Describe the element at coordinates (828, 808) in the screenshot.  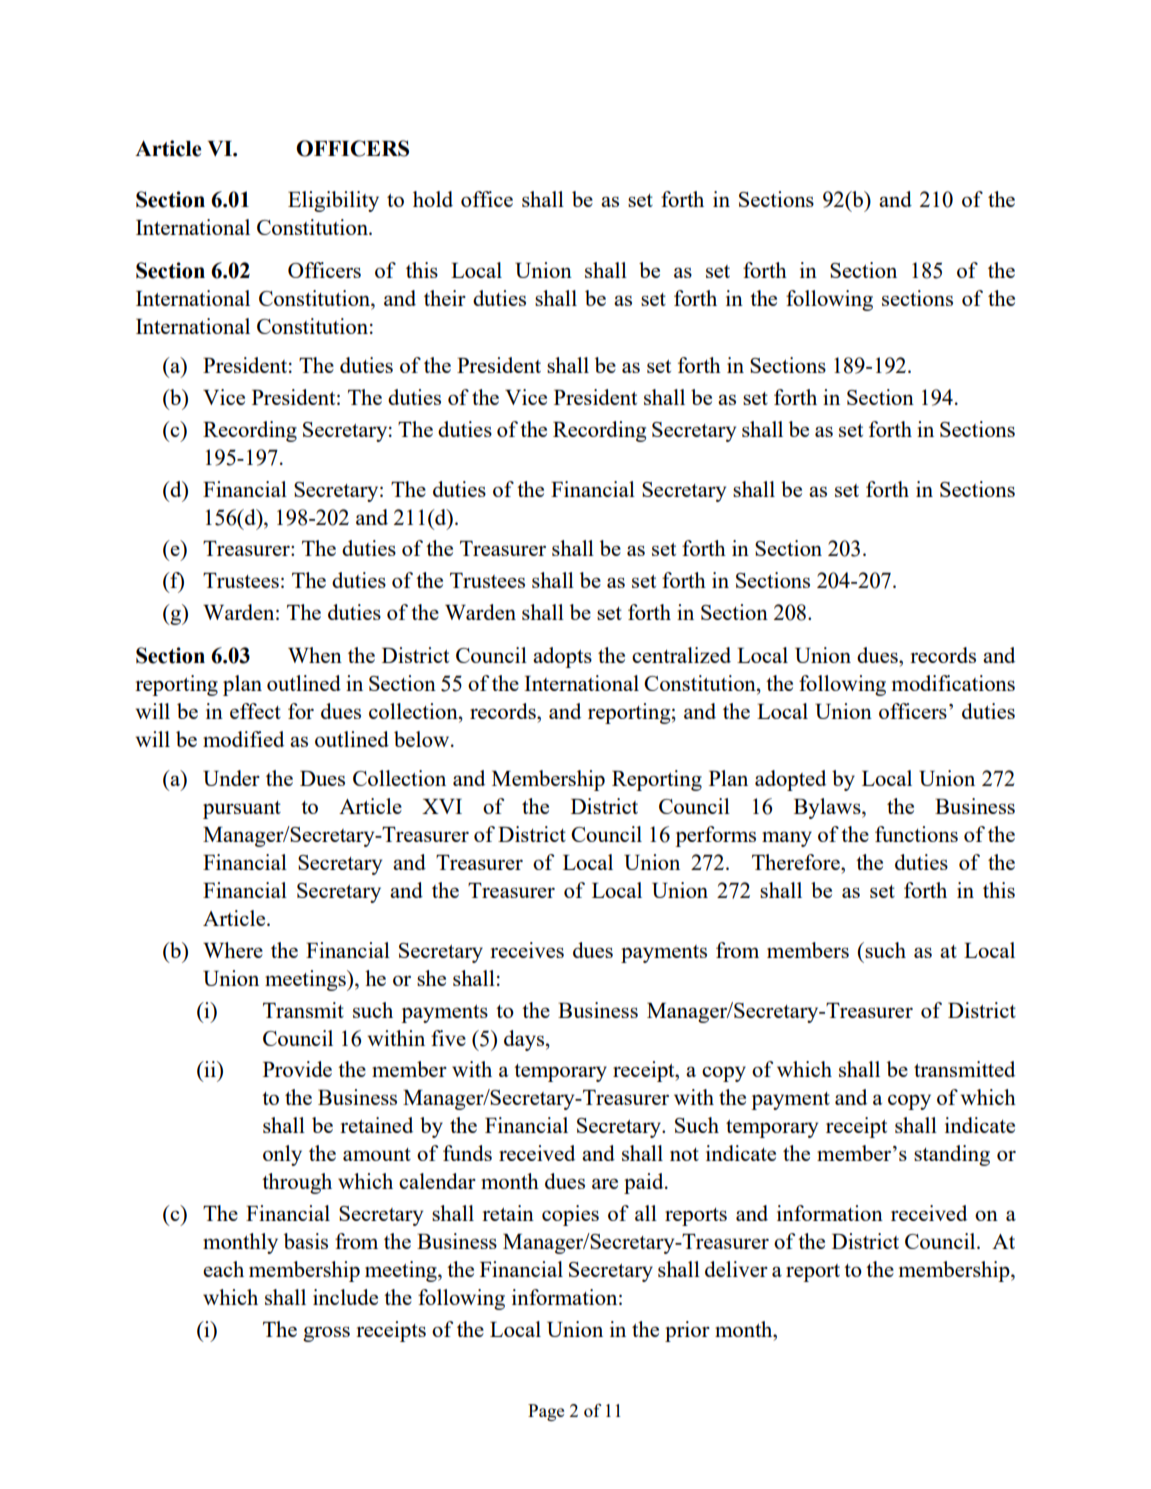
I see `Bylaws` at that location.
